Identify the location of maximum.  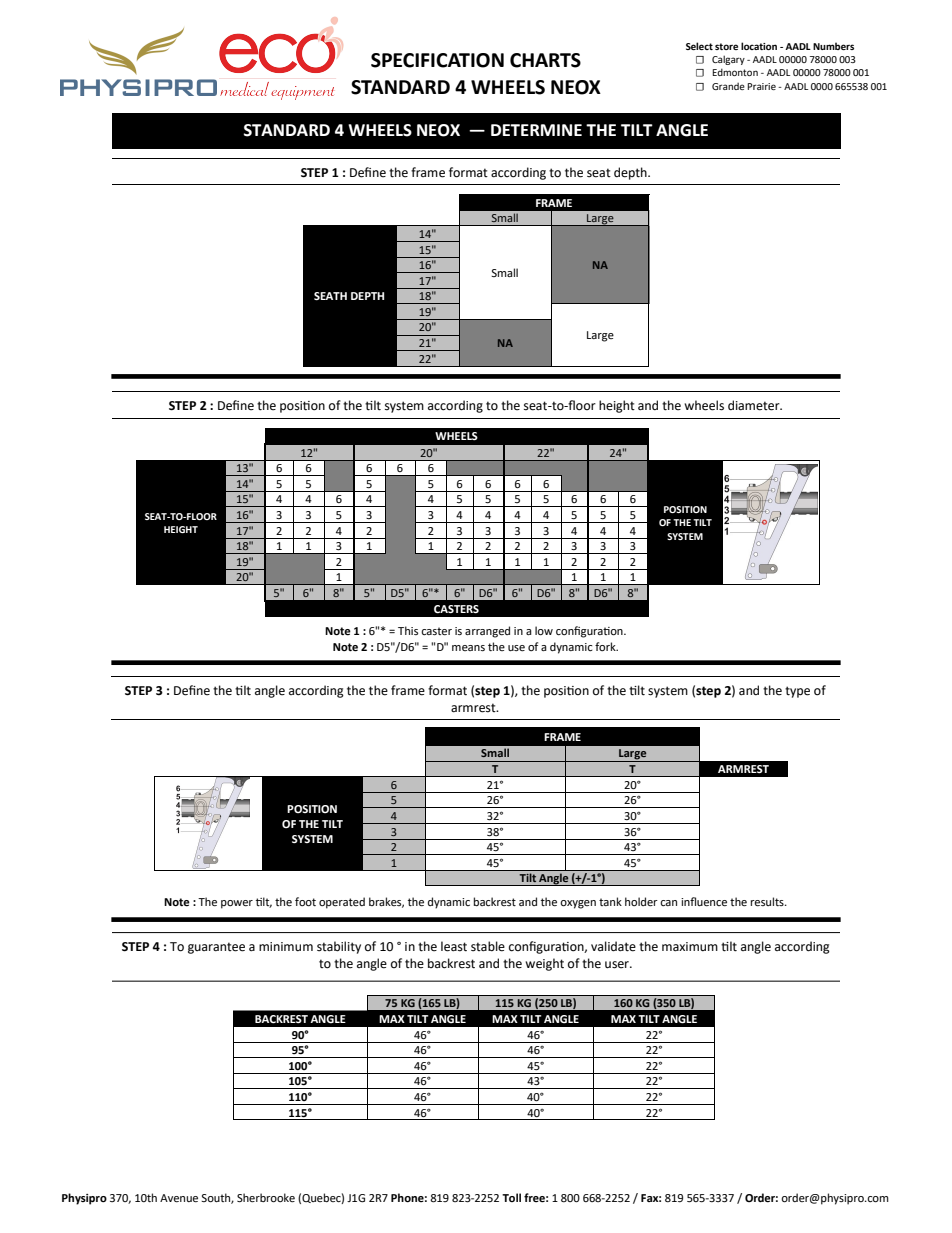
(690, 946).
